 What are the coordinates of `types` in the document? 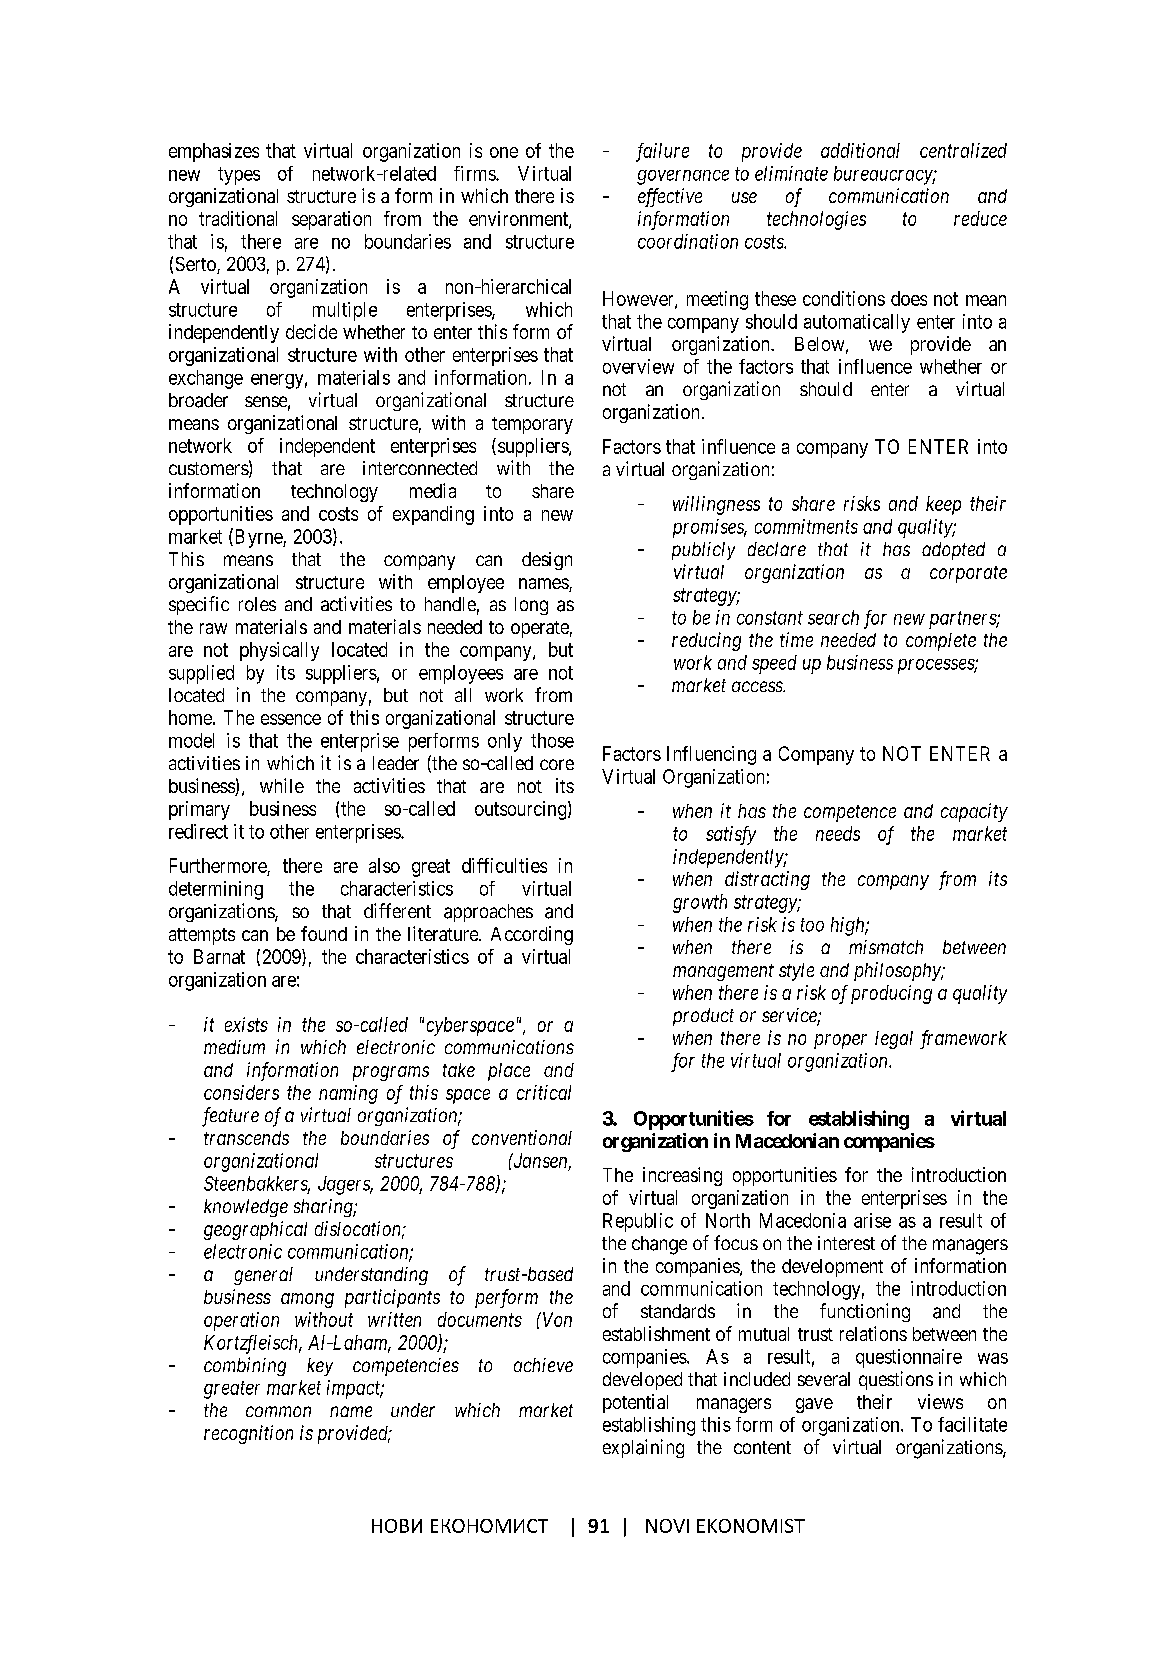 It's located at (239, 176).
